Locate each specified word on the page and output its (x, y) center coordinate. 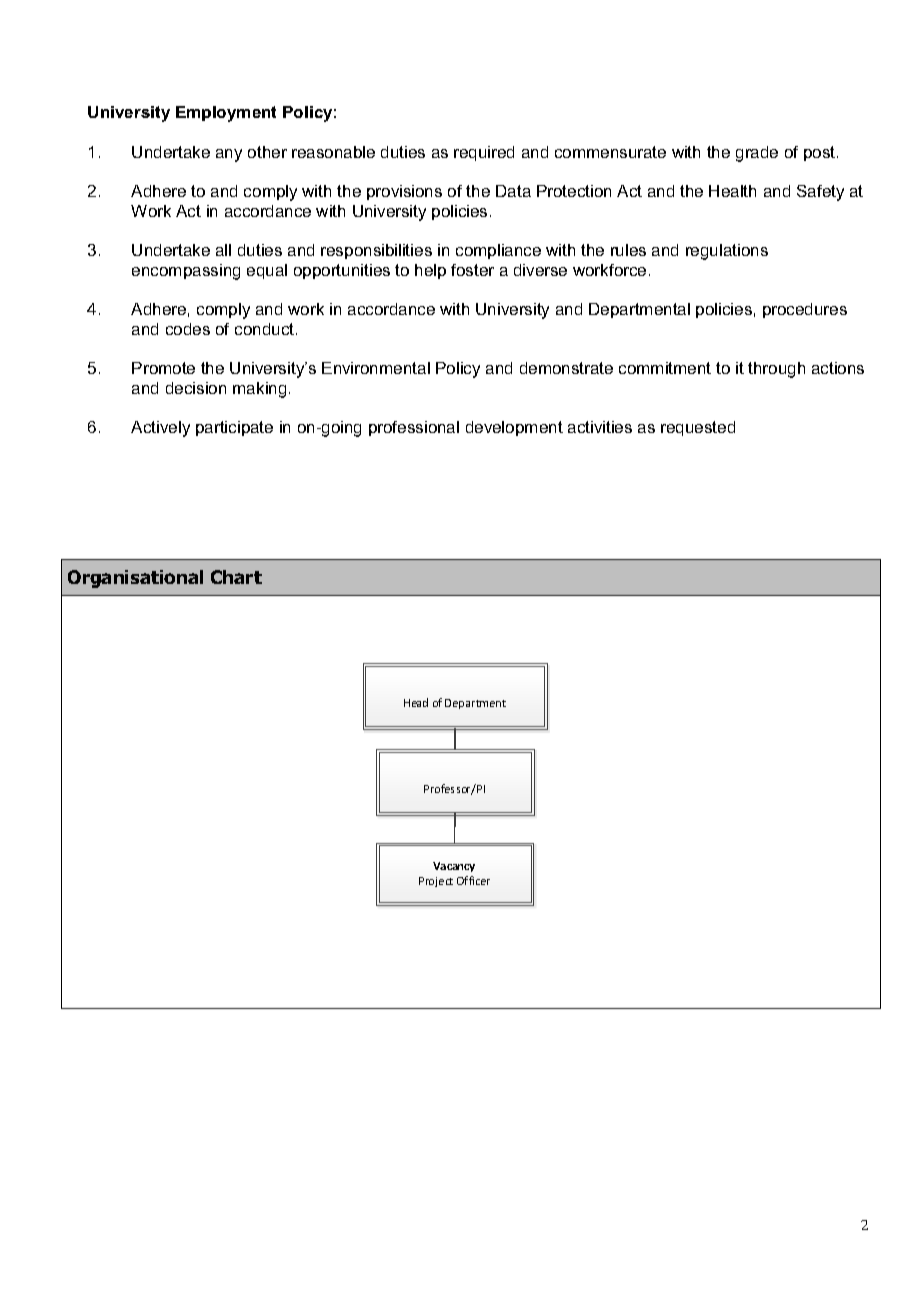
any (229, 155)
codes (188, 329)
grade (757, 154)
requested (698, 428)
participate (234, 428)
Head (416, 702)
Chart (236, 577)
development (514, 428)
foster (472, 270)
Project (436, 882)
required (484, 153)
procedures (805, 310)
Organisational (135, 579)
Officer (473, 880)
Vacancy (454, 867)
